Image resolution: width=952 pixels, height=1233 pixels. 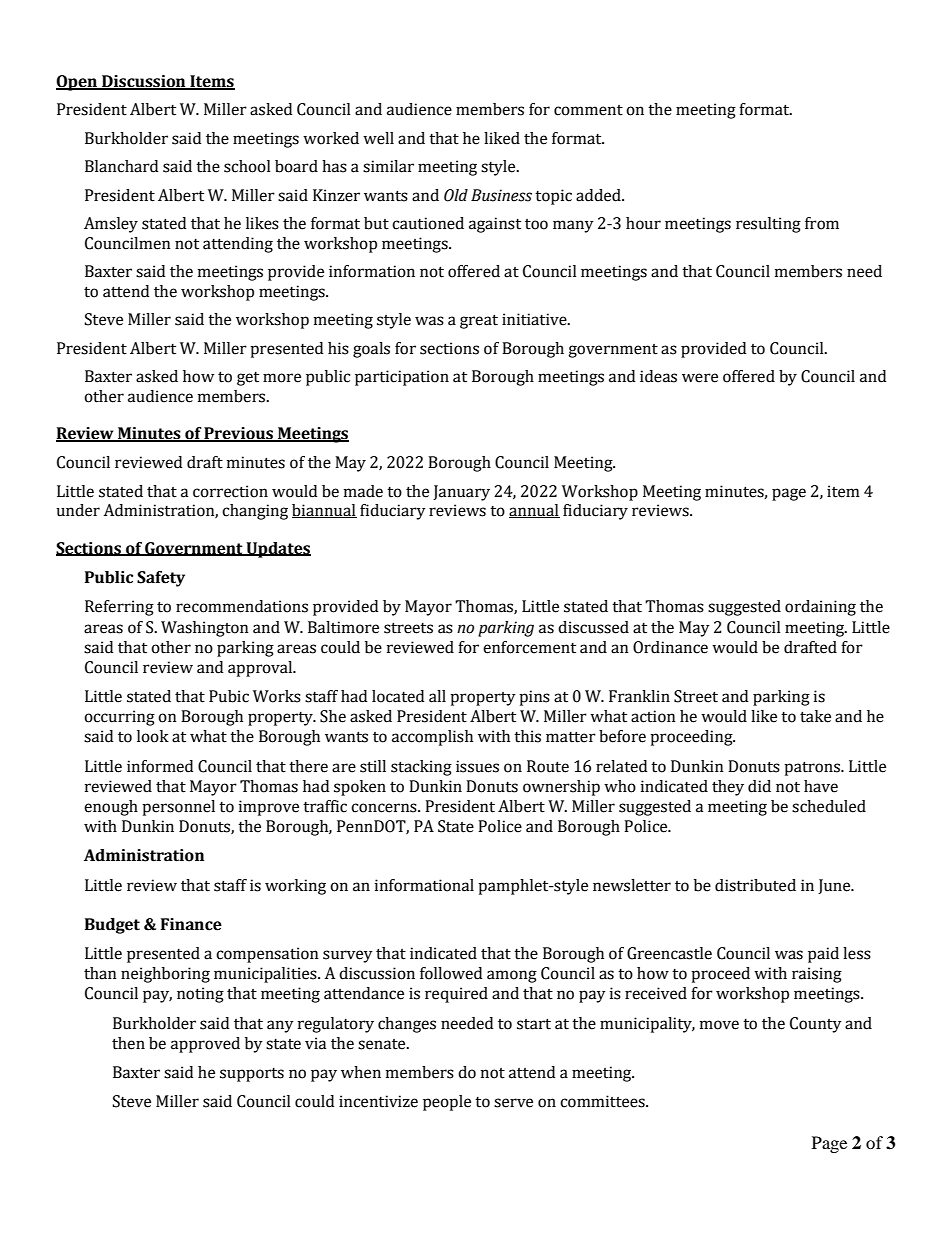 What do you see at coordinates (719, 1025) in the page?
I see `move` at bounding box center [719, 1025].
